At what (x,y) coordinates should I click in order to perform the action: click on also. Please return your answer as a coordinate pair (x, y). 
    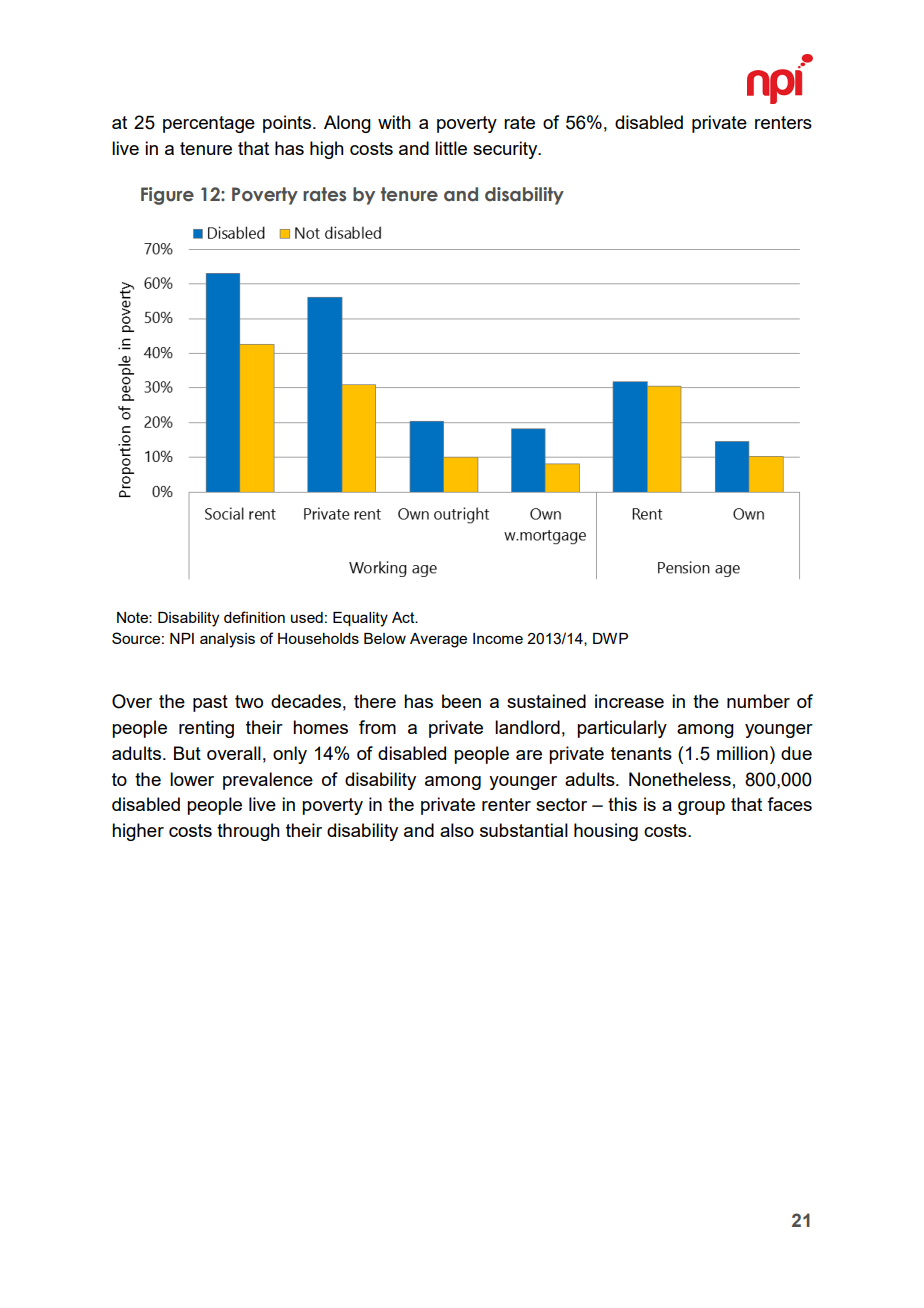
    Looking at the image, I should click on (457, 830).
